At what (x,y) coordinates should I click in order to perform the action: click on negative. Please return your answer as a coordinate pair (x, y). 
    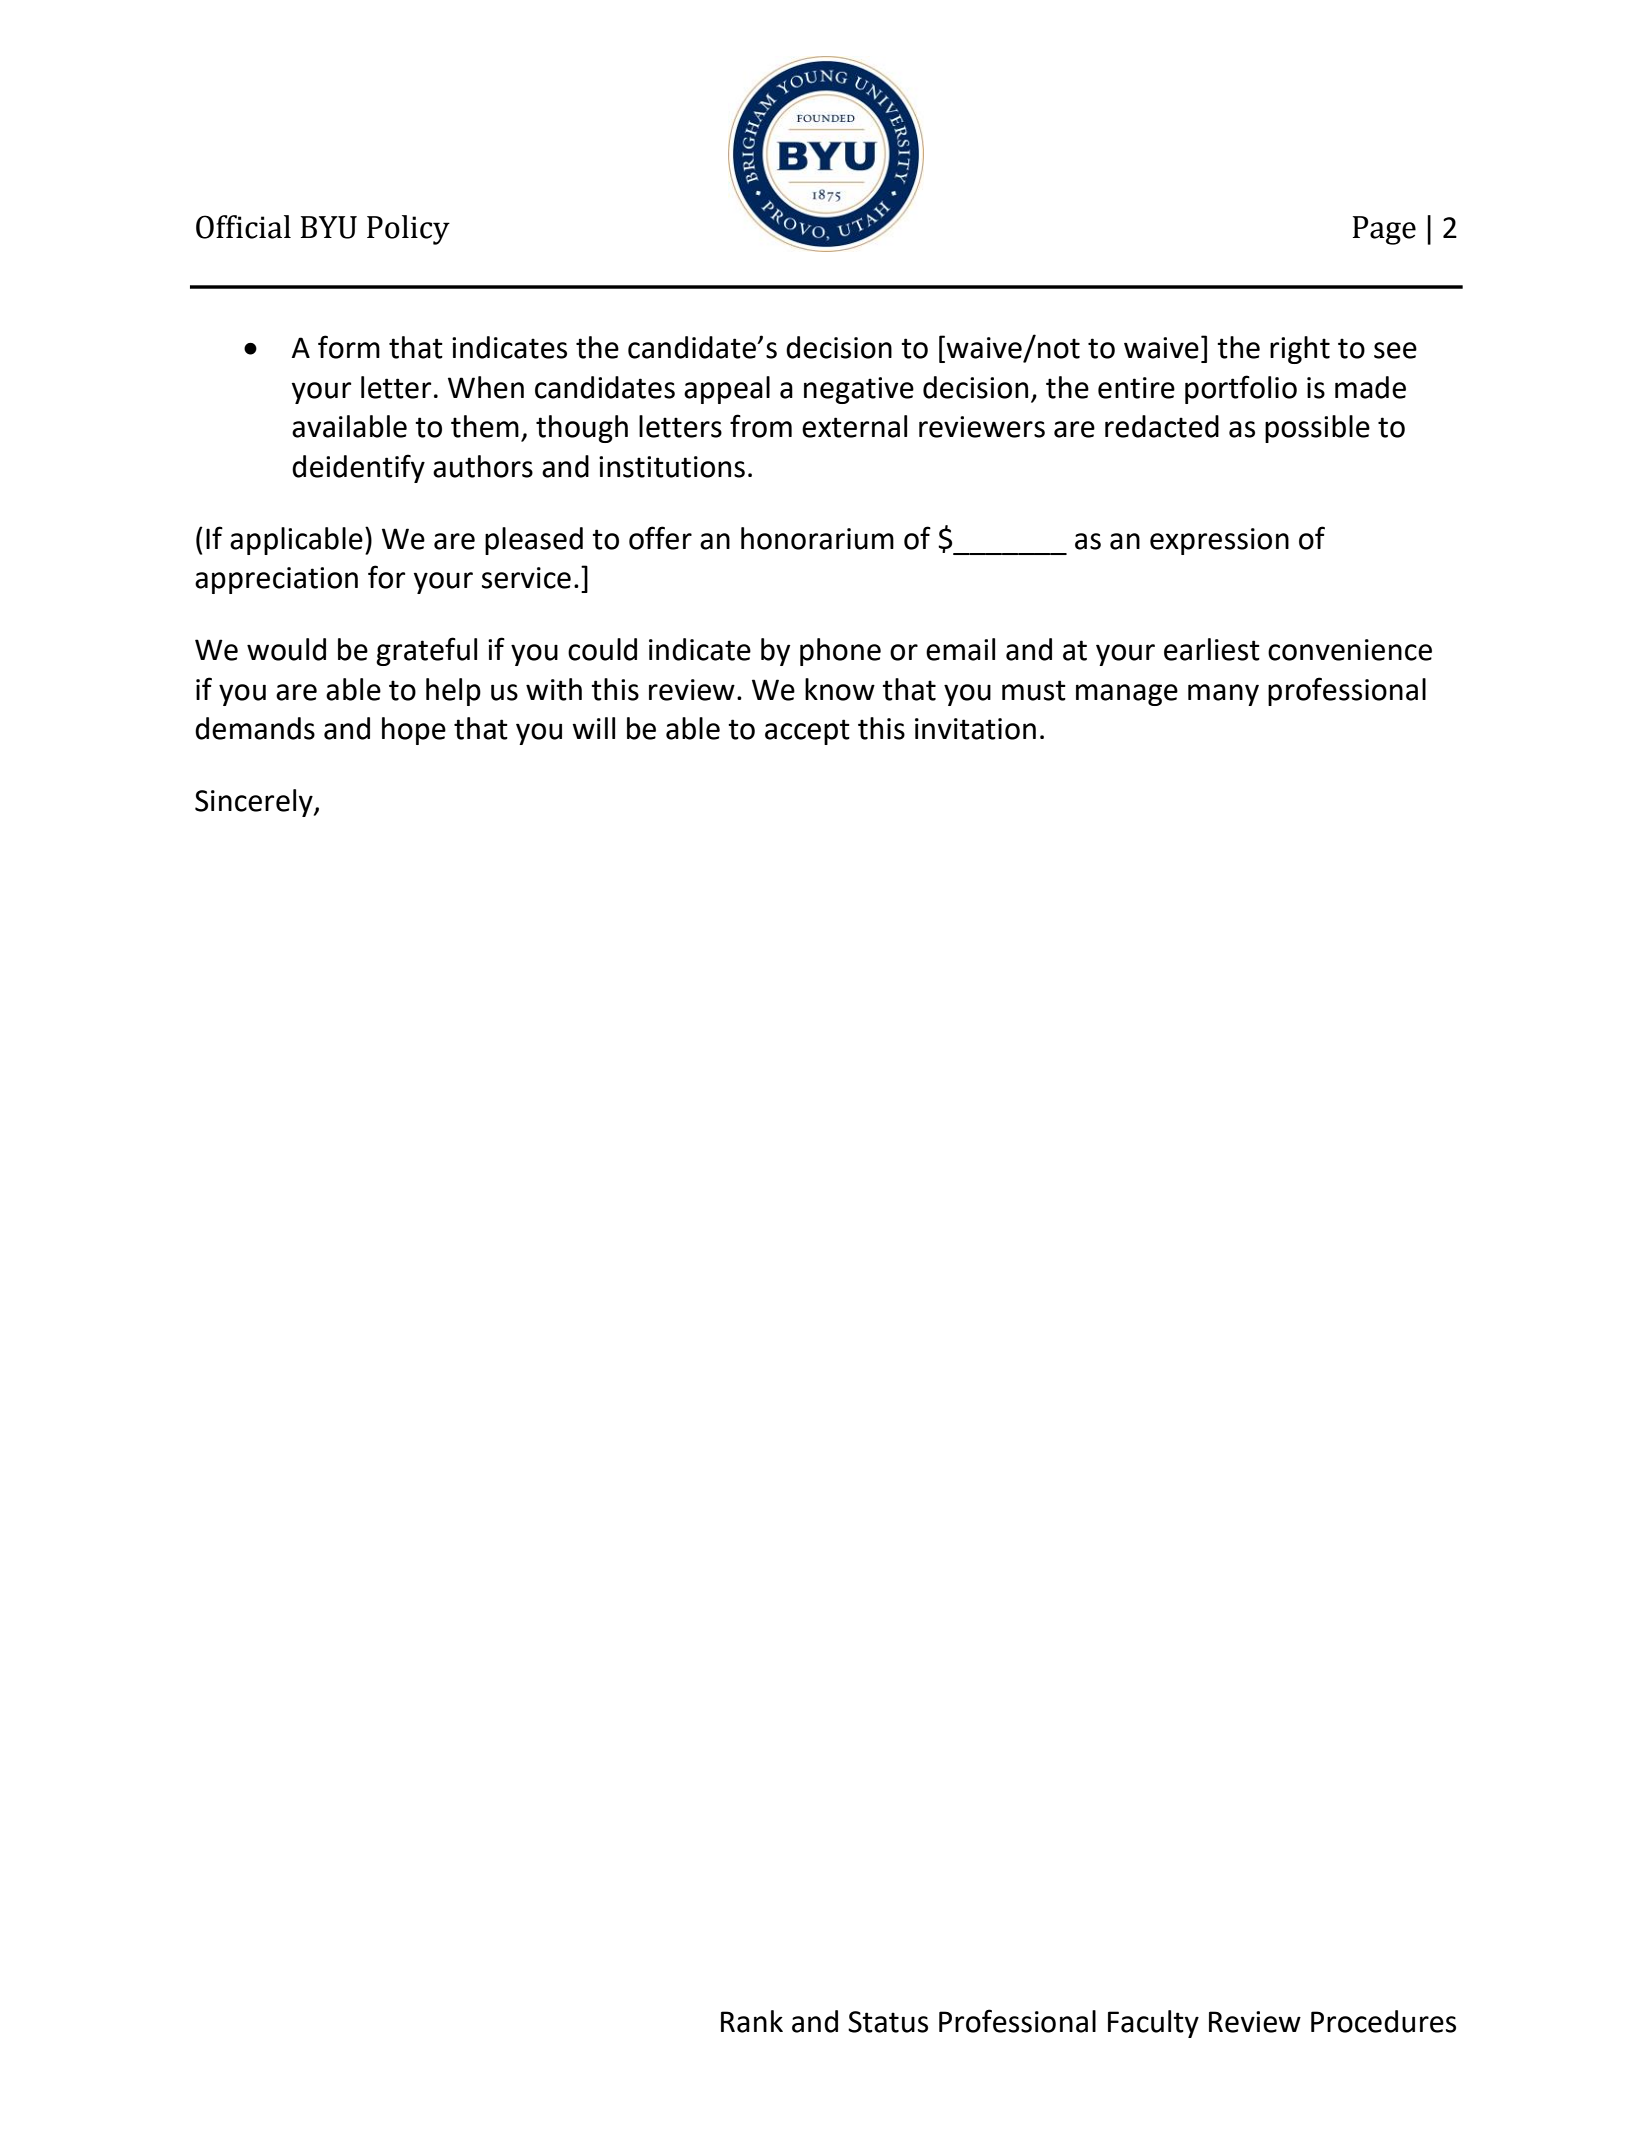
    Looking at the image, I should click on (859, 390).
